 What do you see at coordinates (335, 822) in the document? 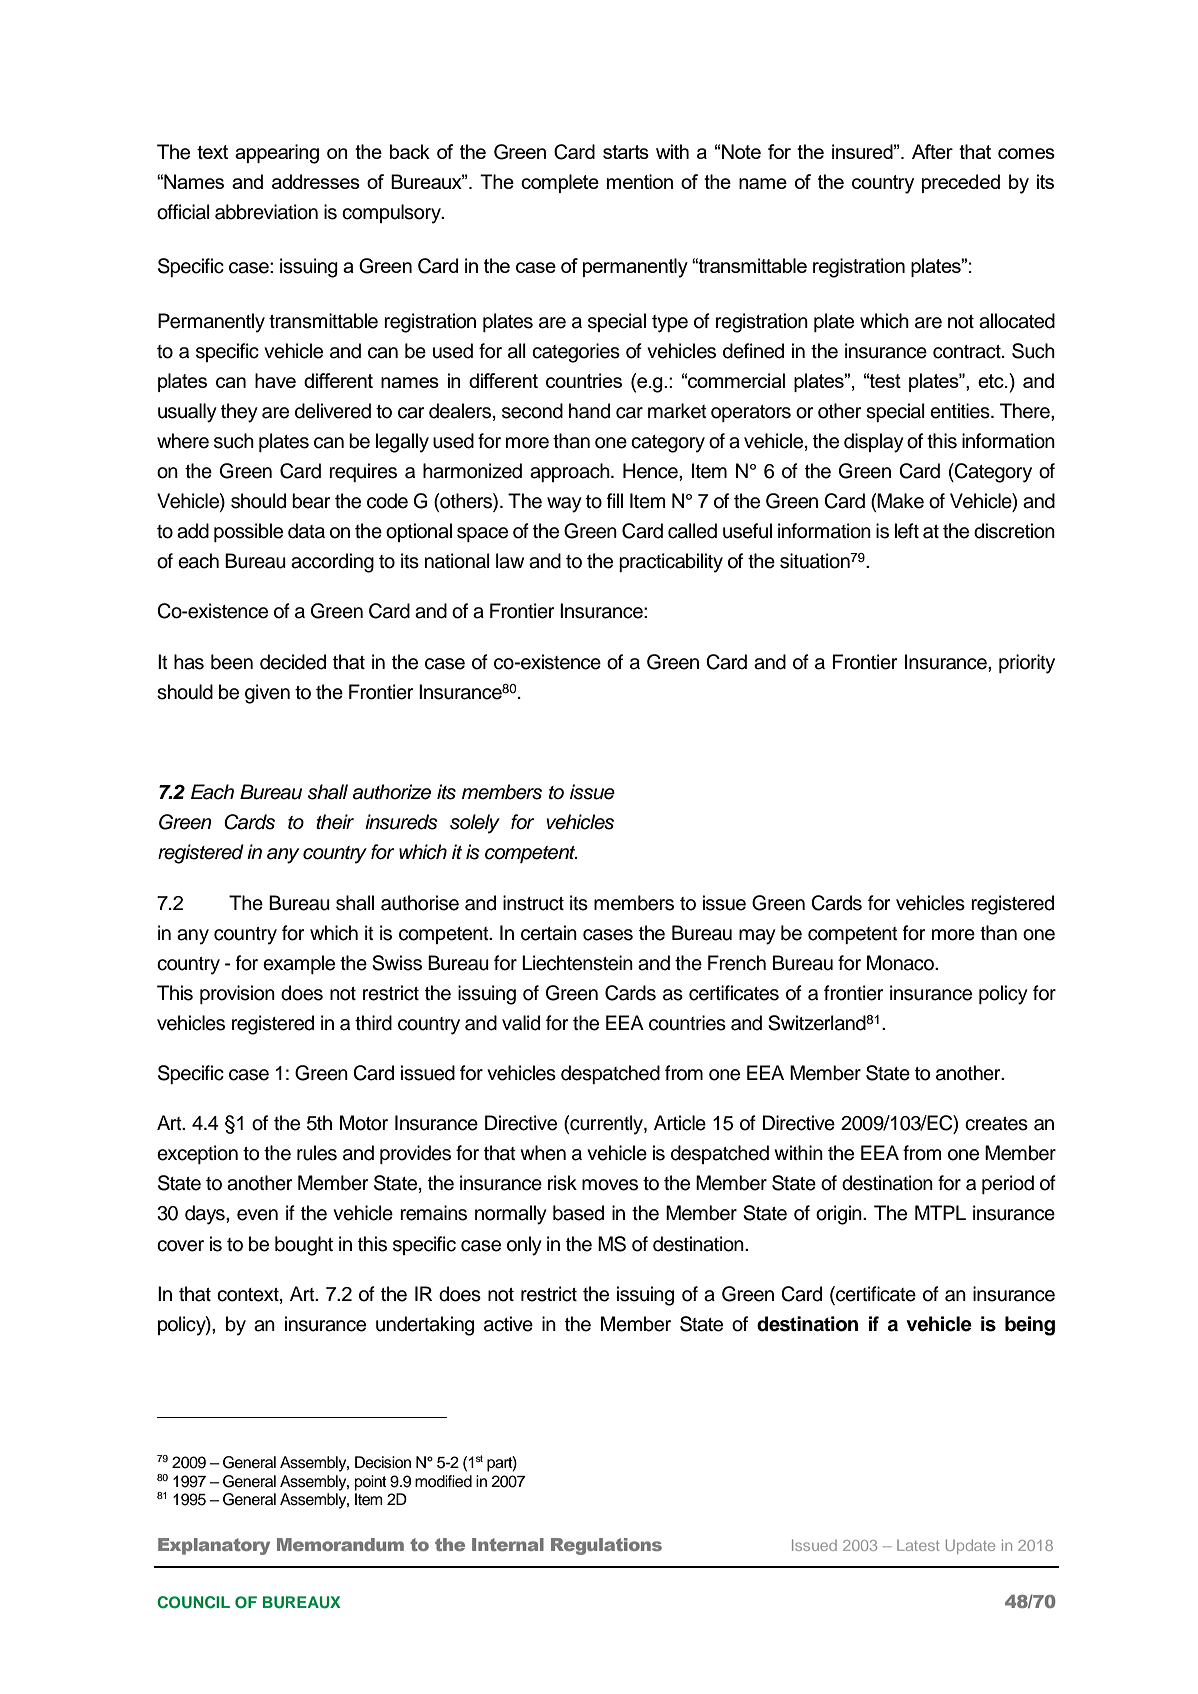
I see `their` at bounding box center [335, 822].
